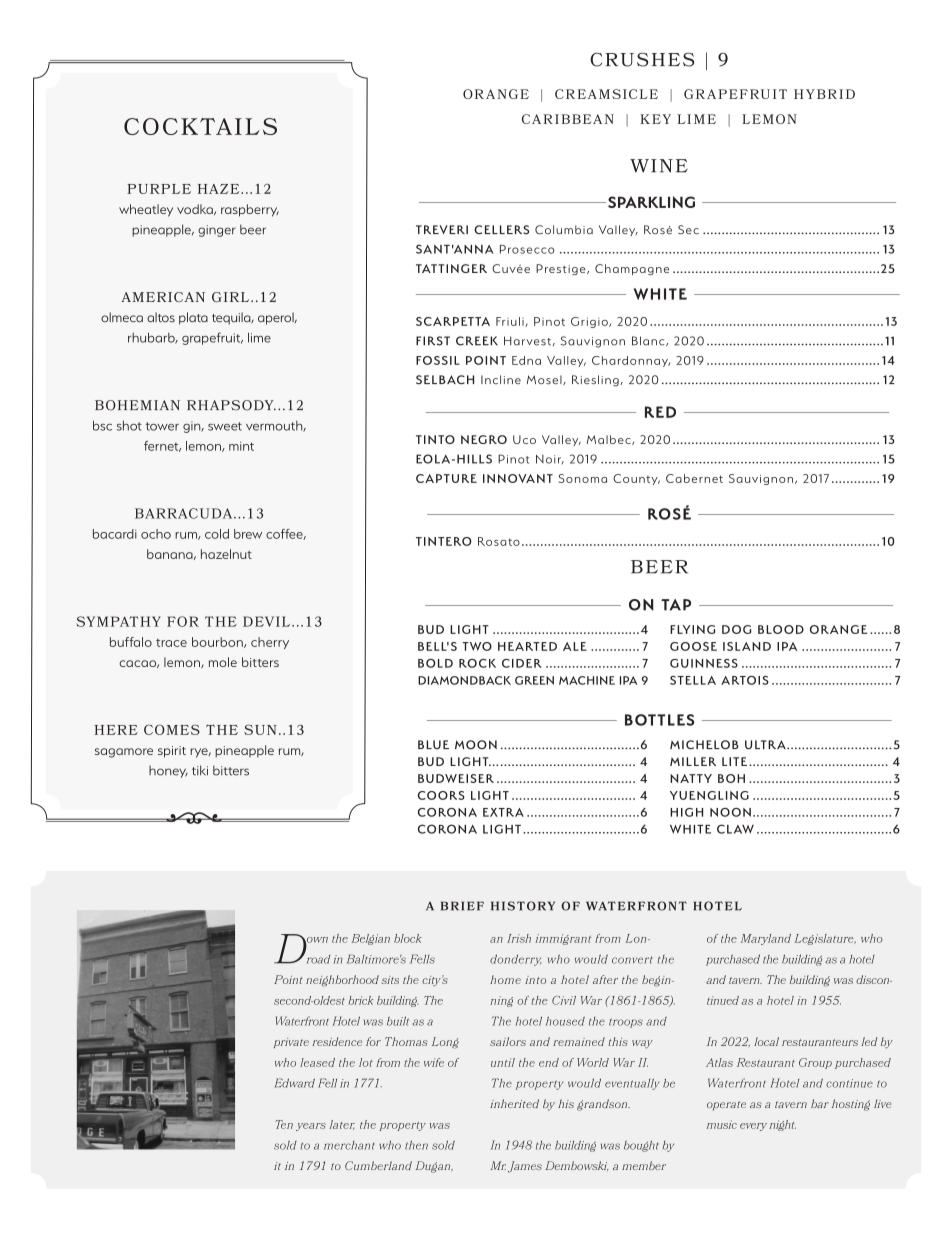 Image resolution: width=952 pixels, height=1233 pixels. Describe the element at coordinates (501, 379) in the screenshot. I see `Incline` at that location.
